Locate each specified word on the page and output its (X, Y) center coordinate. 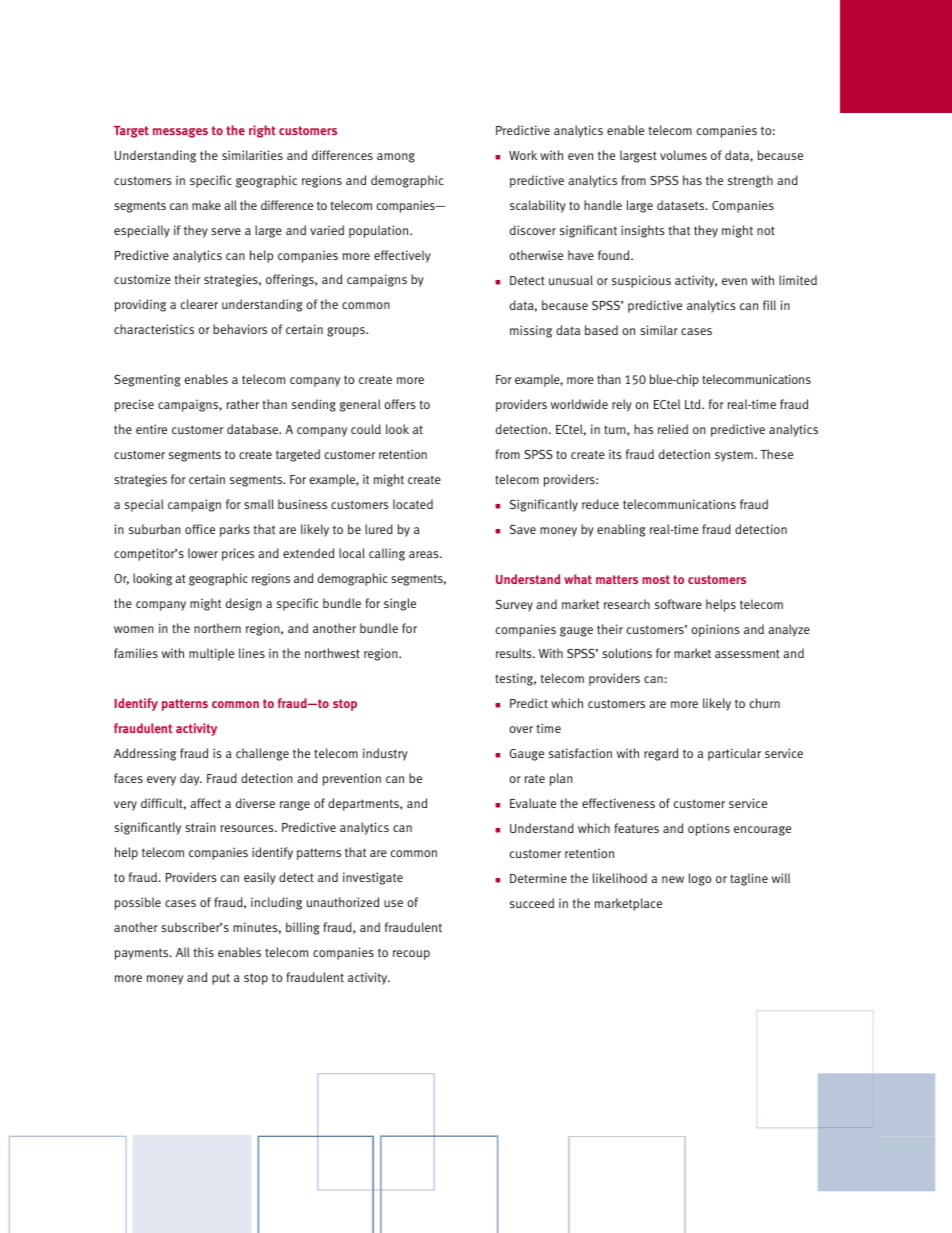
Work (523, 155)
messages (180, 133)
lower (203, 553)
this (203, 952)
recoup (411, 955)
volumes (683, 155)
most (656, 579)
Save (523, 529)
